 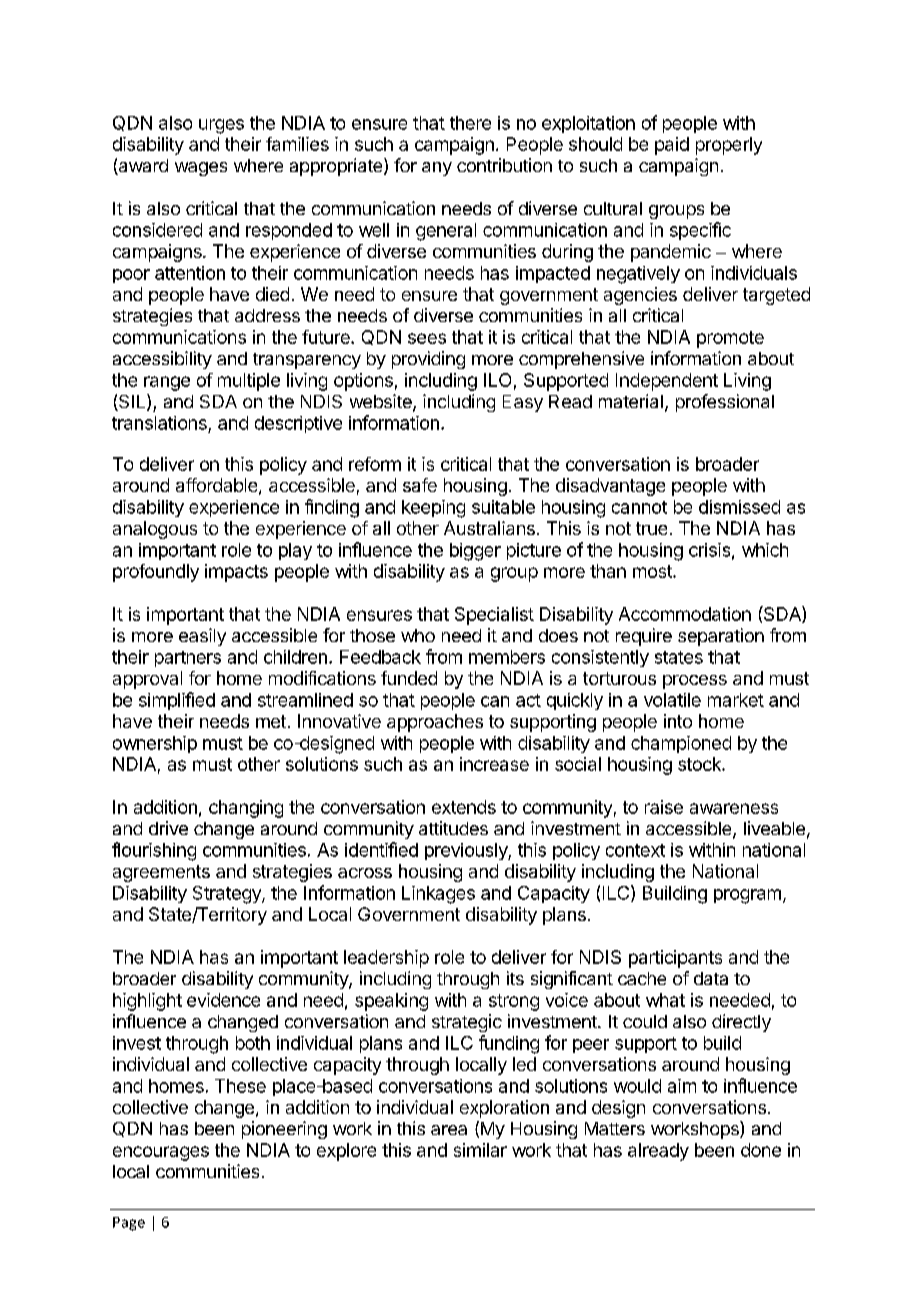 I want to click on done, so click(x=761, y=1150).
